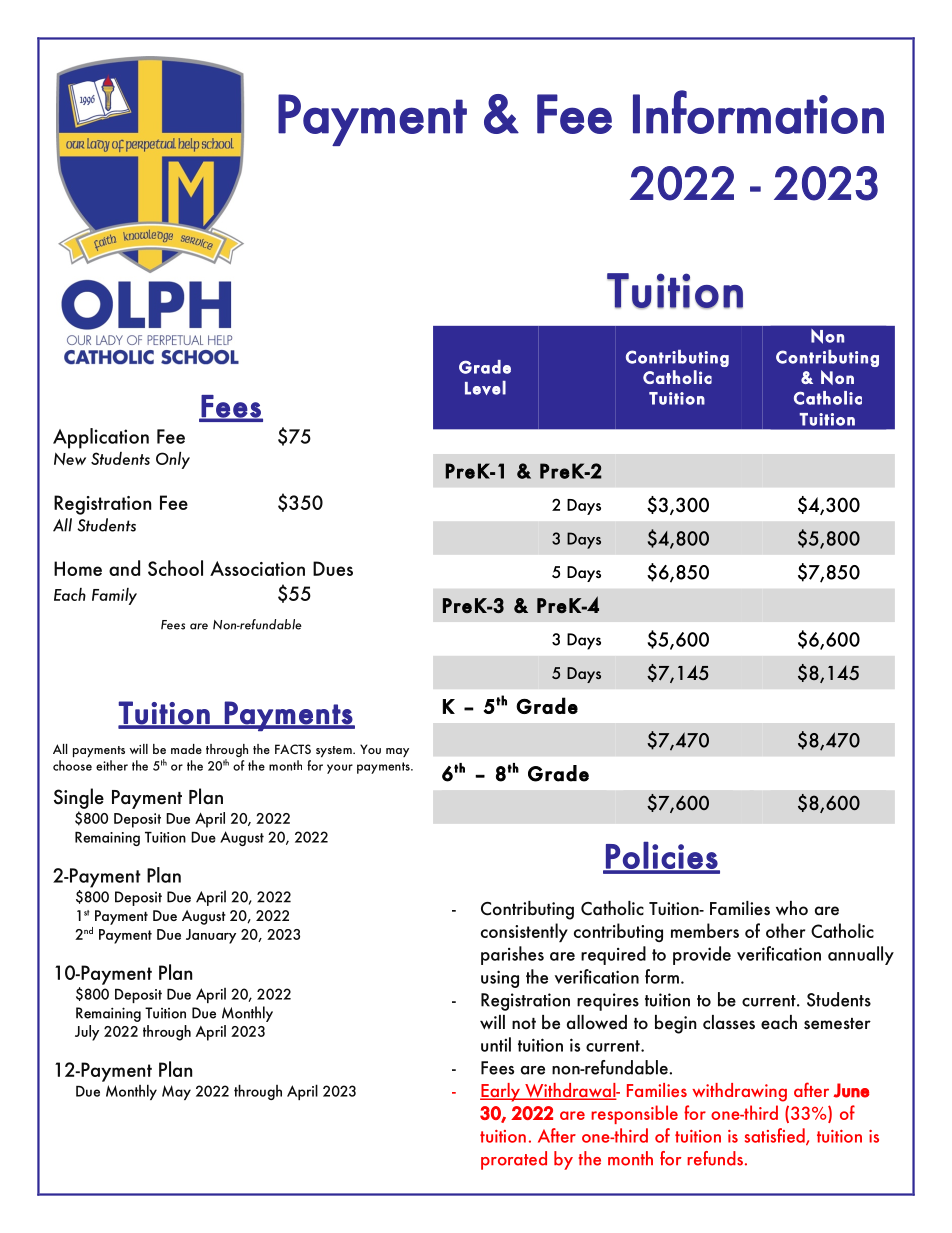 This screenshot has width=952, height=1233. What do you see at coordinates (211, 936) in the screenshot?
I see `January` at bounding box center [211, 936].
